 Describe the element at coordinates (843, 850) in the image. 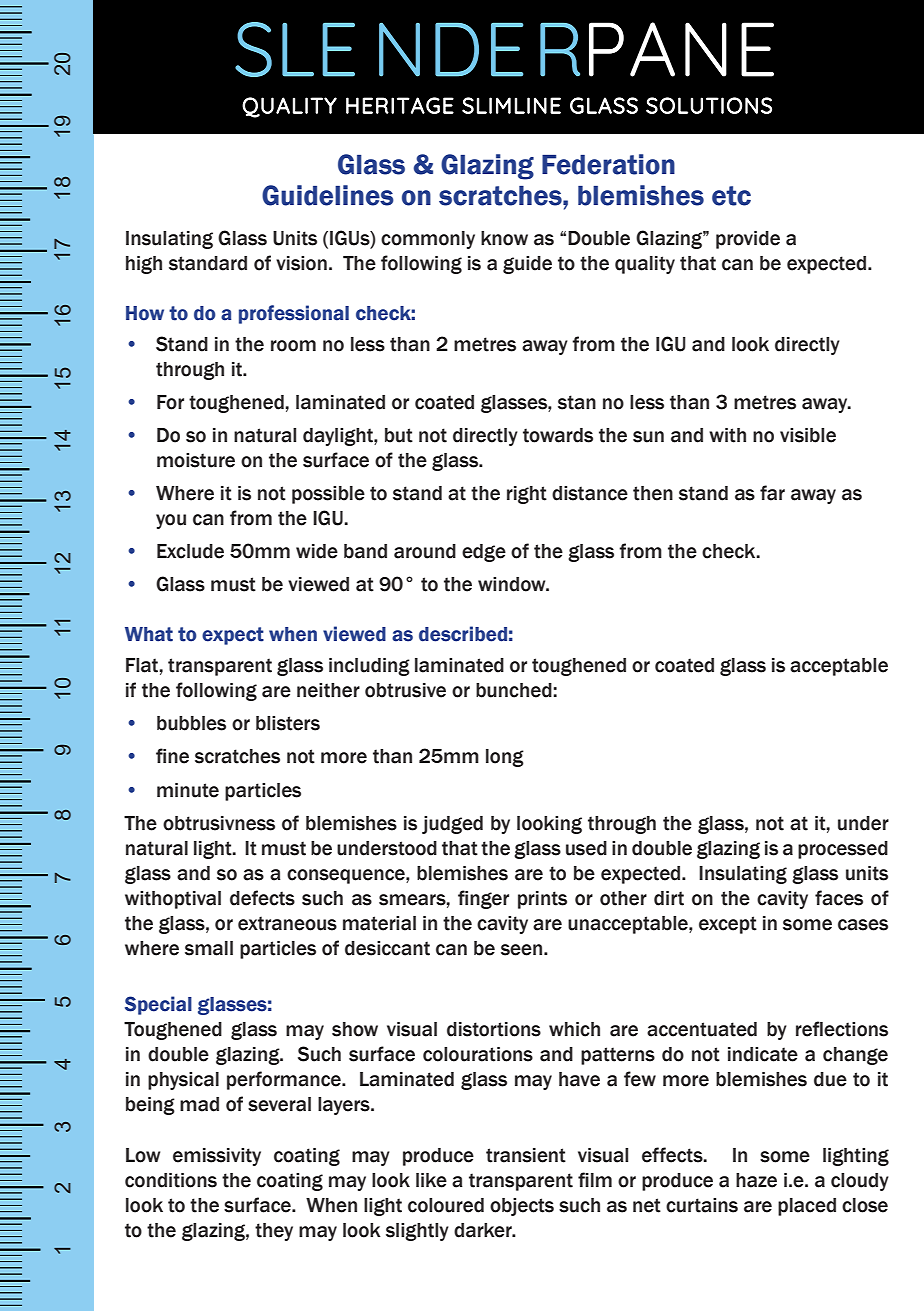

I see `processed` at that location.
